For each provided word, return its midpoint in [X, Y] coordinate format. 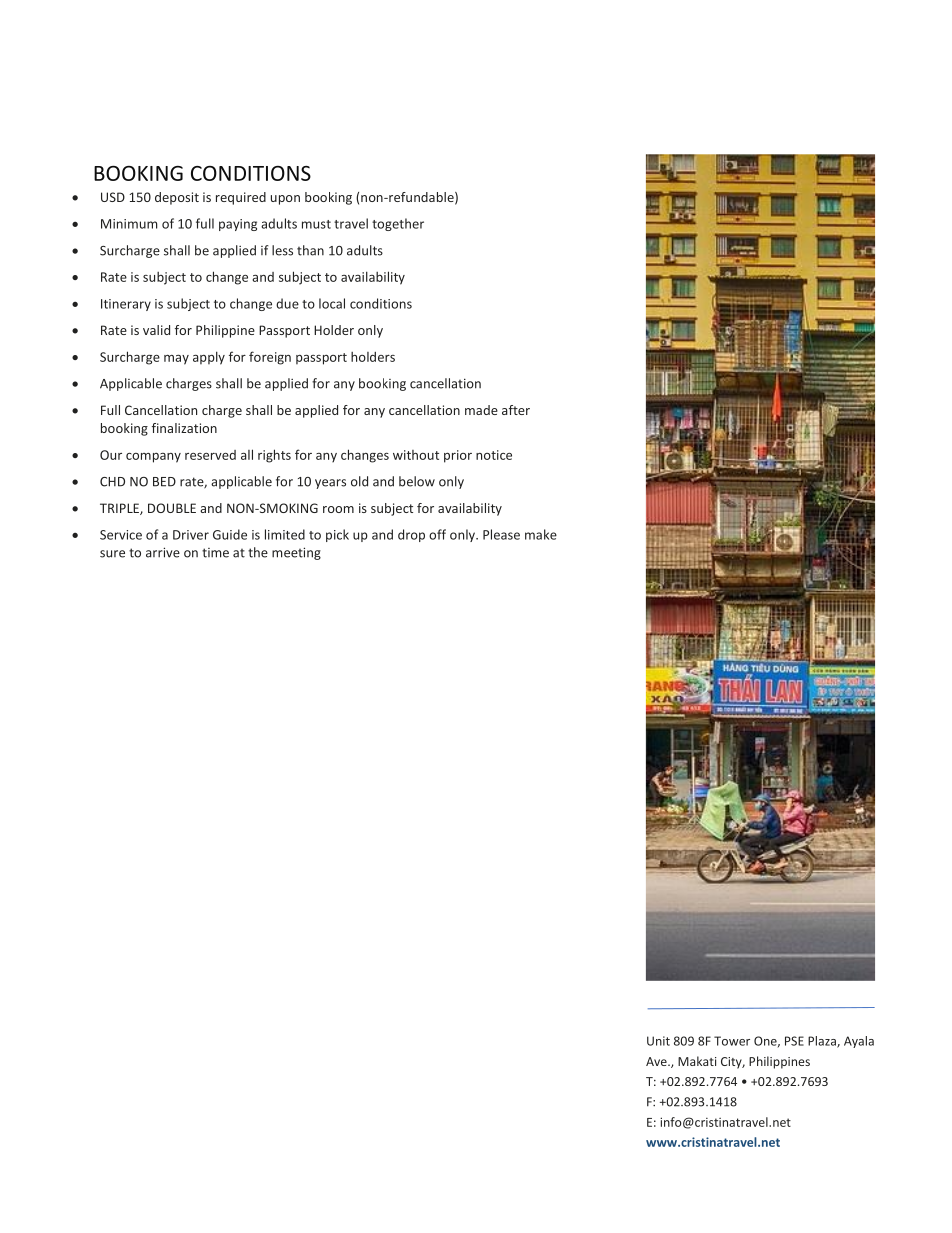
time [215, 553]
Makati [697, 1061]
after [516, 410]
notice [494, 455]
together [398, 224]
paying [238, 225]
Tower [732, 1041]
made [481, 410]
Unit [658, 1041]
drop [411, 535]
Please [501, 534]
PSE [794, 1041]
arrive [163, 552]
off [437, 534]
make [541, 534]
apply [209, 358]
